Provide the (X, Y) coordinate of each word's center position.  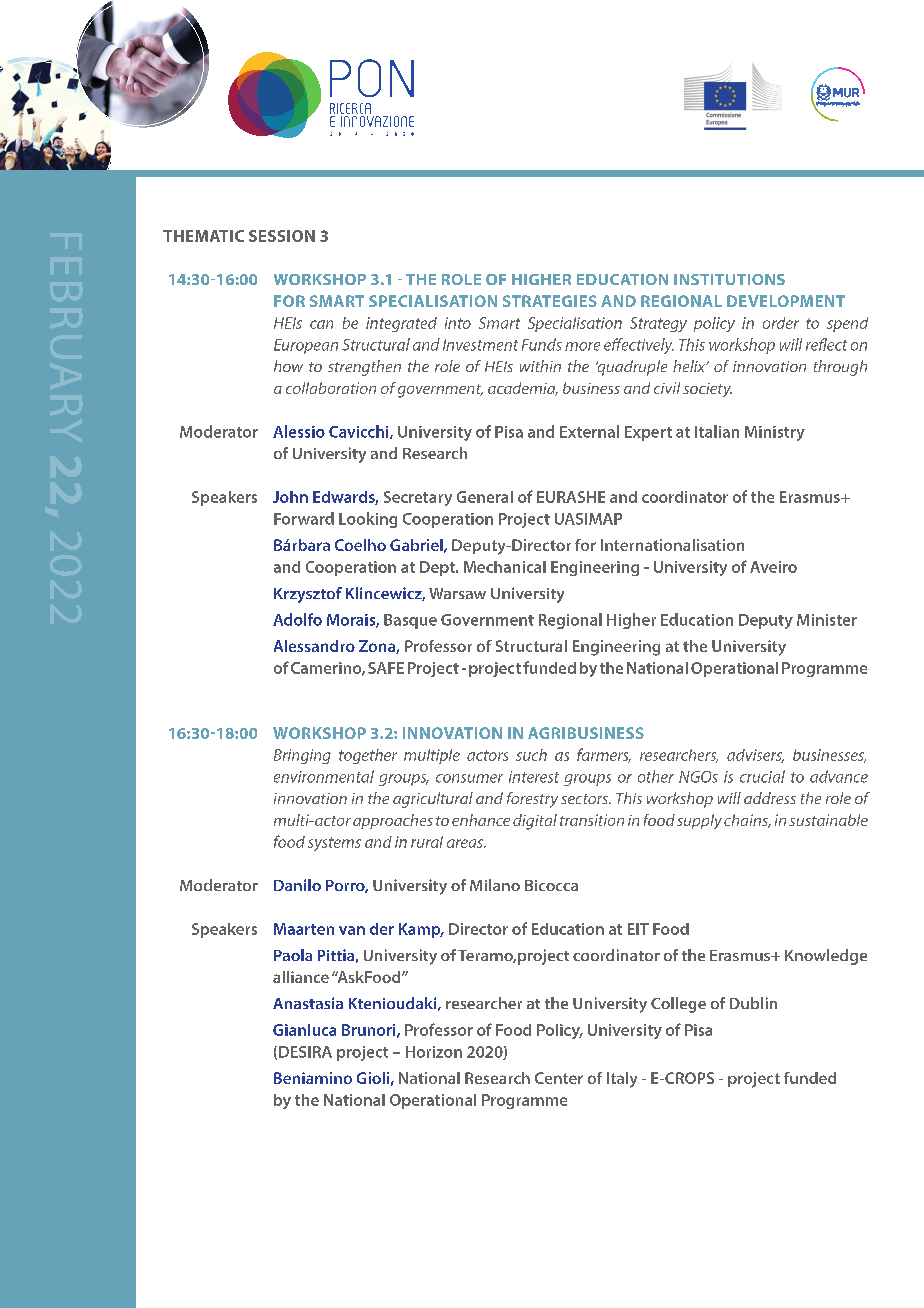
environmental (324, 776)
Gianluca (304, 1030)
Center (559, 1078)
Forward (304, 518)
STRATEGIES (550, 301)
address (770, 798)
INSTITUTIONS (729, 279)
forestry (532, 800)
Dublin (753, 1003)
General (485, 497)
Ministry (775, 433)
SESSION (282, 236)
